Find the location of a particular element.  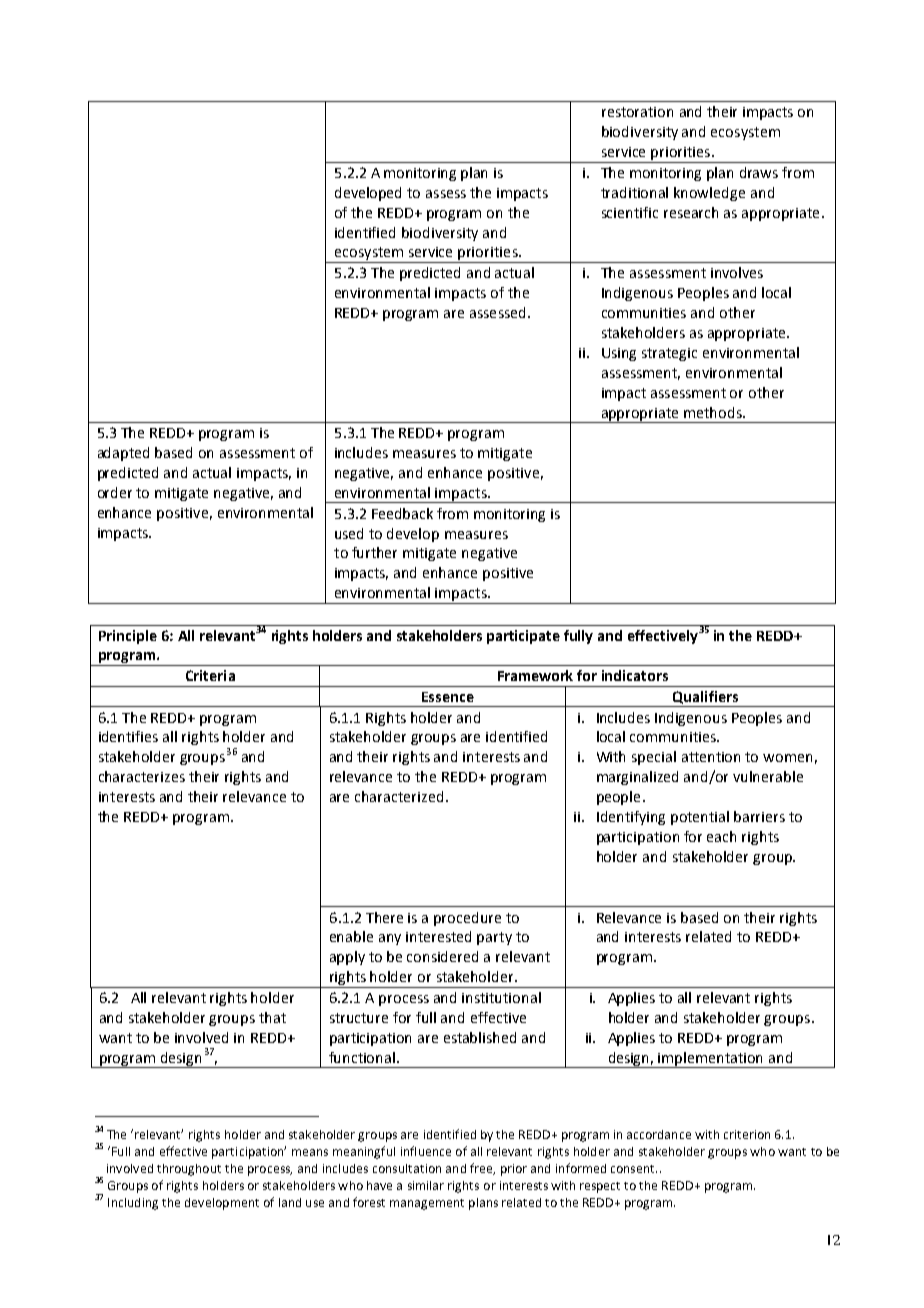

throughout is located at coordinates (189, 1170).
